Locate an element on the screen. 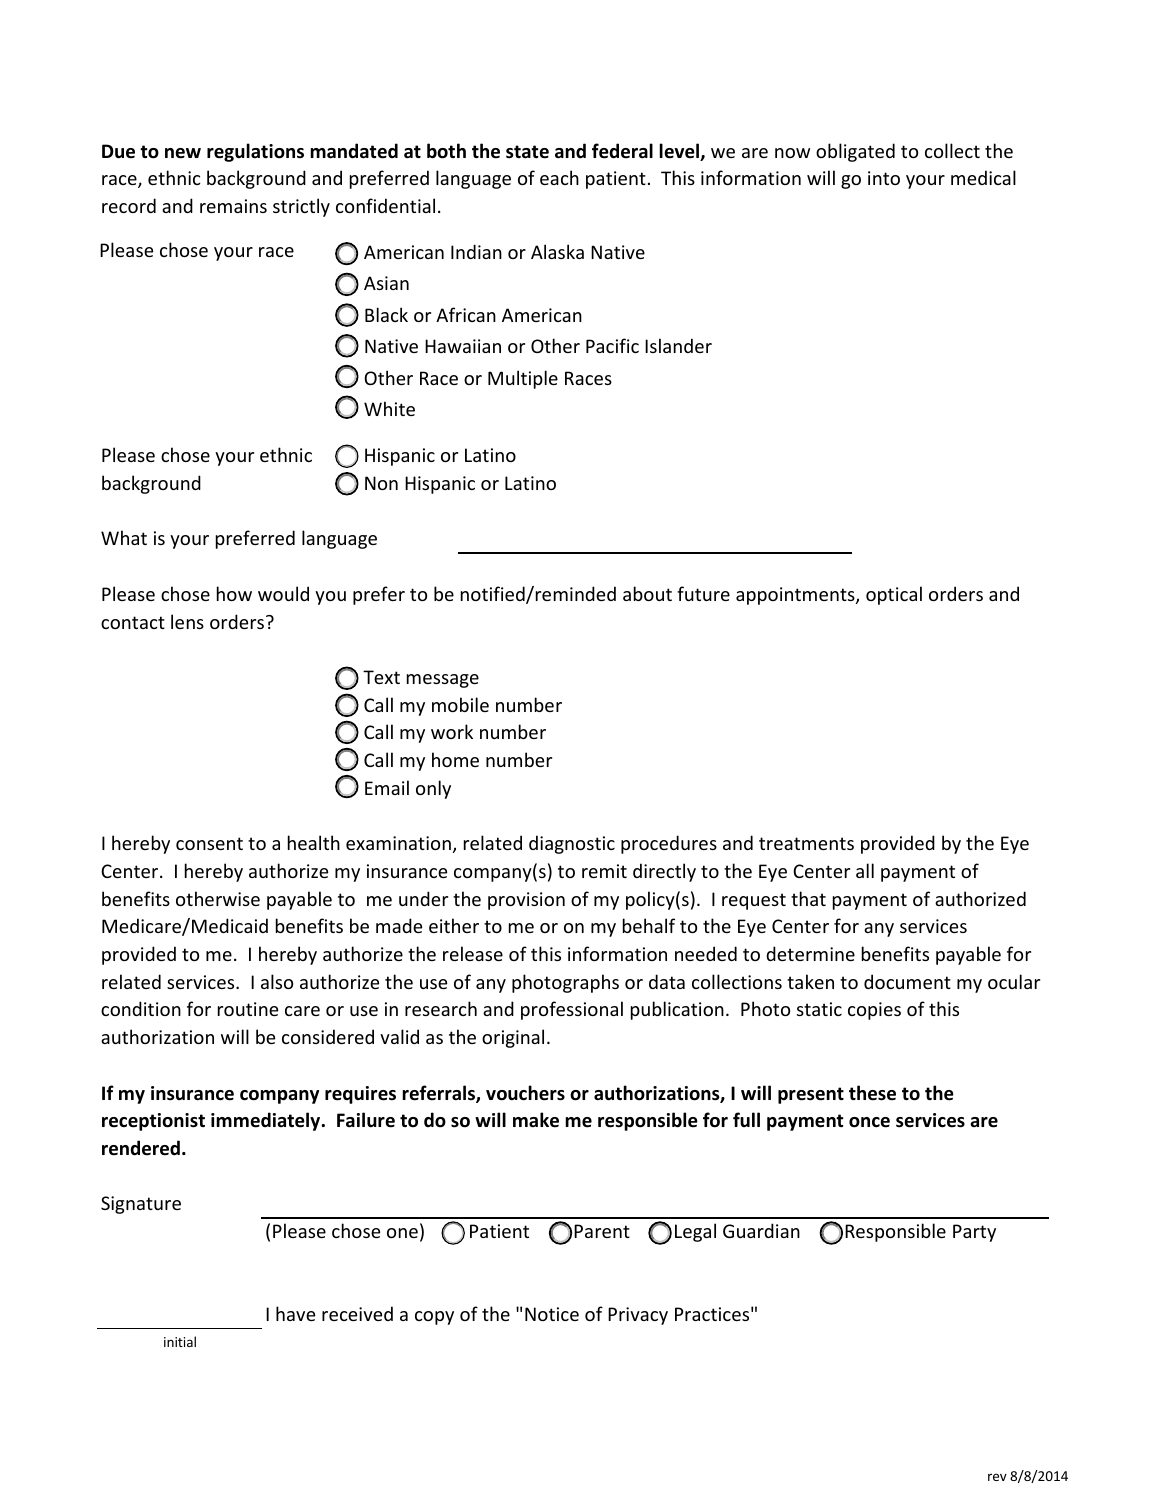 The width and height of the screenshot is (1167, 1511). remains is located at coordinates (233, 206).
